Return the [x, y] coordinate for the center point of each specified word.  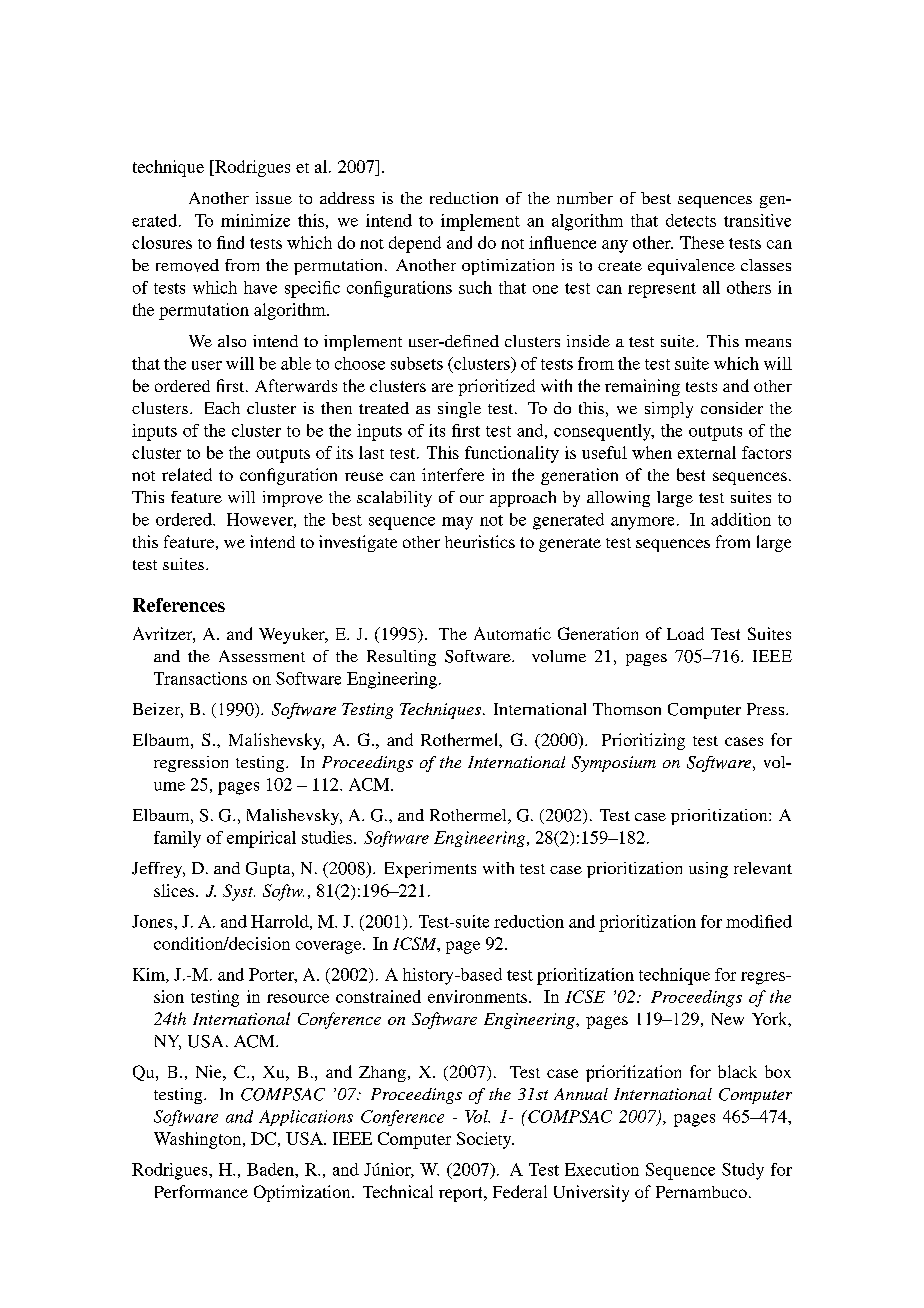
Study [743, 1171]
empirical [261, 839]
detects [691, 220]
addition [741, 519]
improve [293, 499]
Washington [199, 1140]
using [708, 870]
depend [415, 244]
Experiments [430, 870]
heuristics [480, 541]
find [230, 242]
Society [485, 1140]
